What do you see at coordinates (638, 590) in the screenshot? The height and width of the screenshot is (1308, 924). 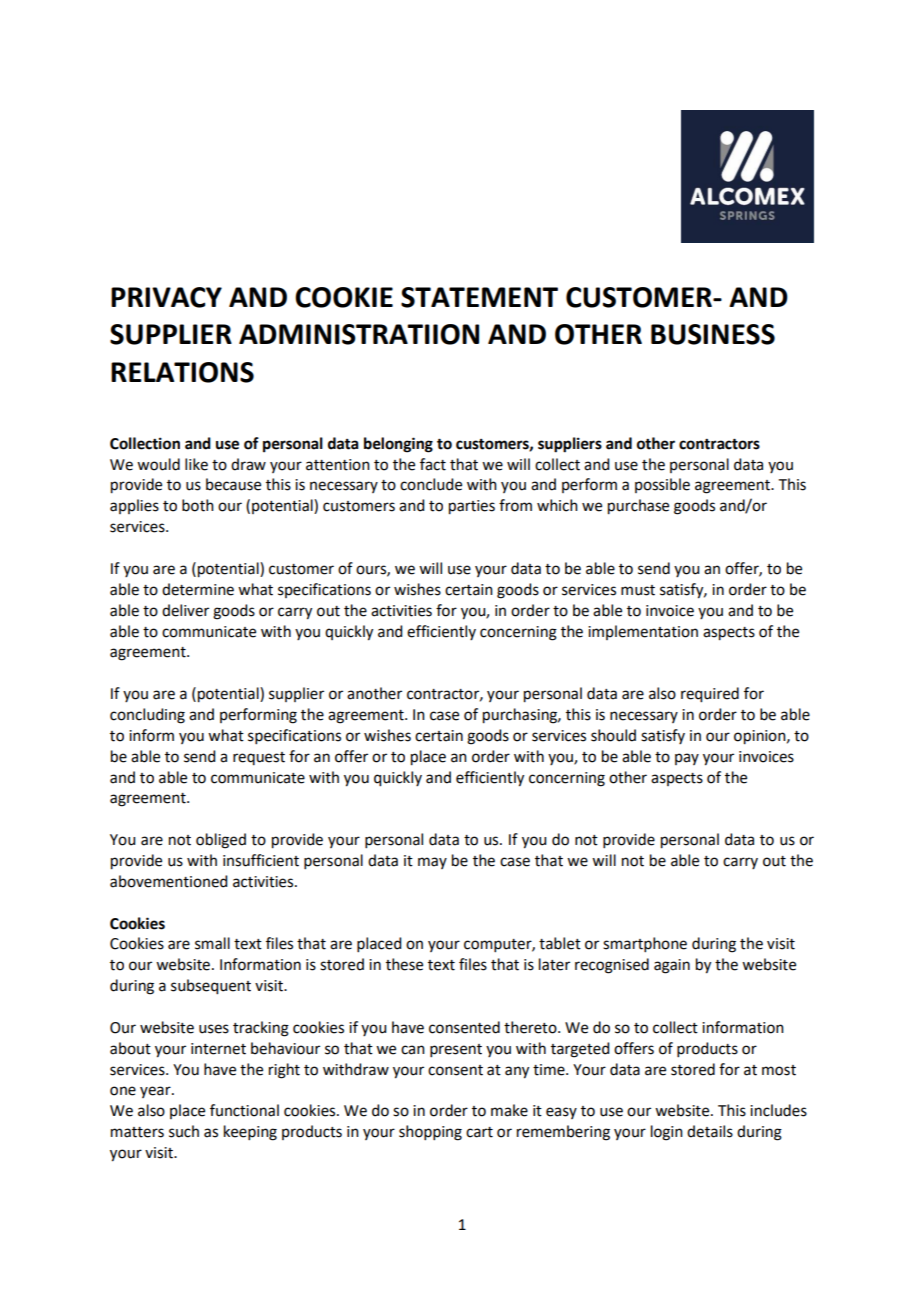 I see `must` at bounding box center [638, 590].
